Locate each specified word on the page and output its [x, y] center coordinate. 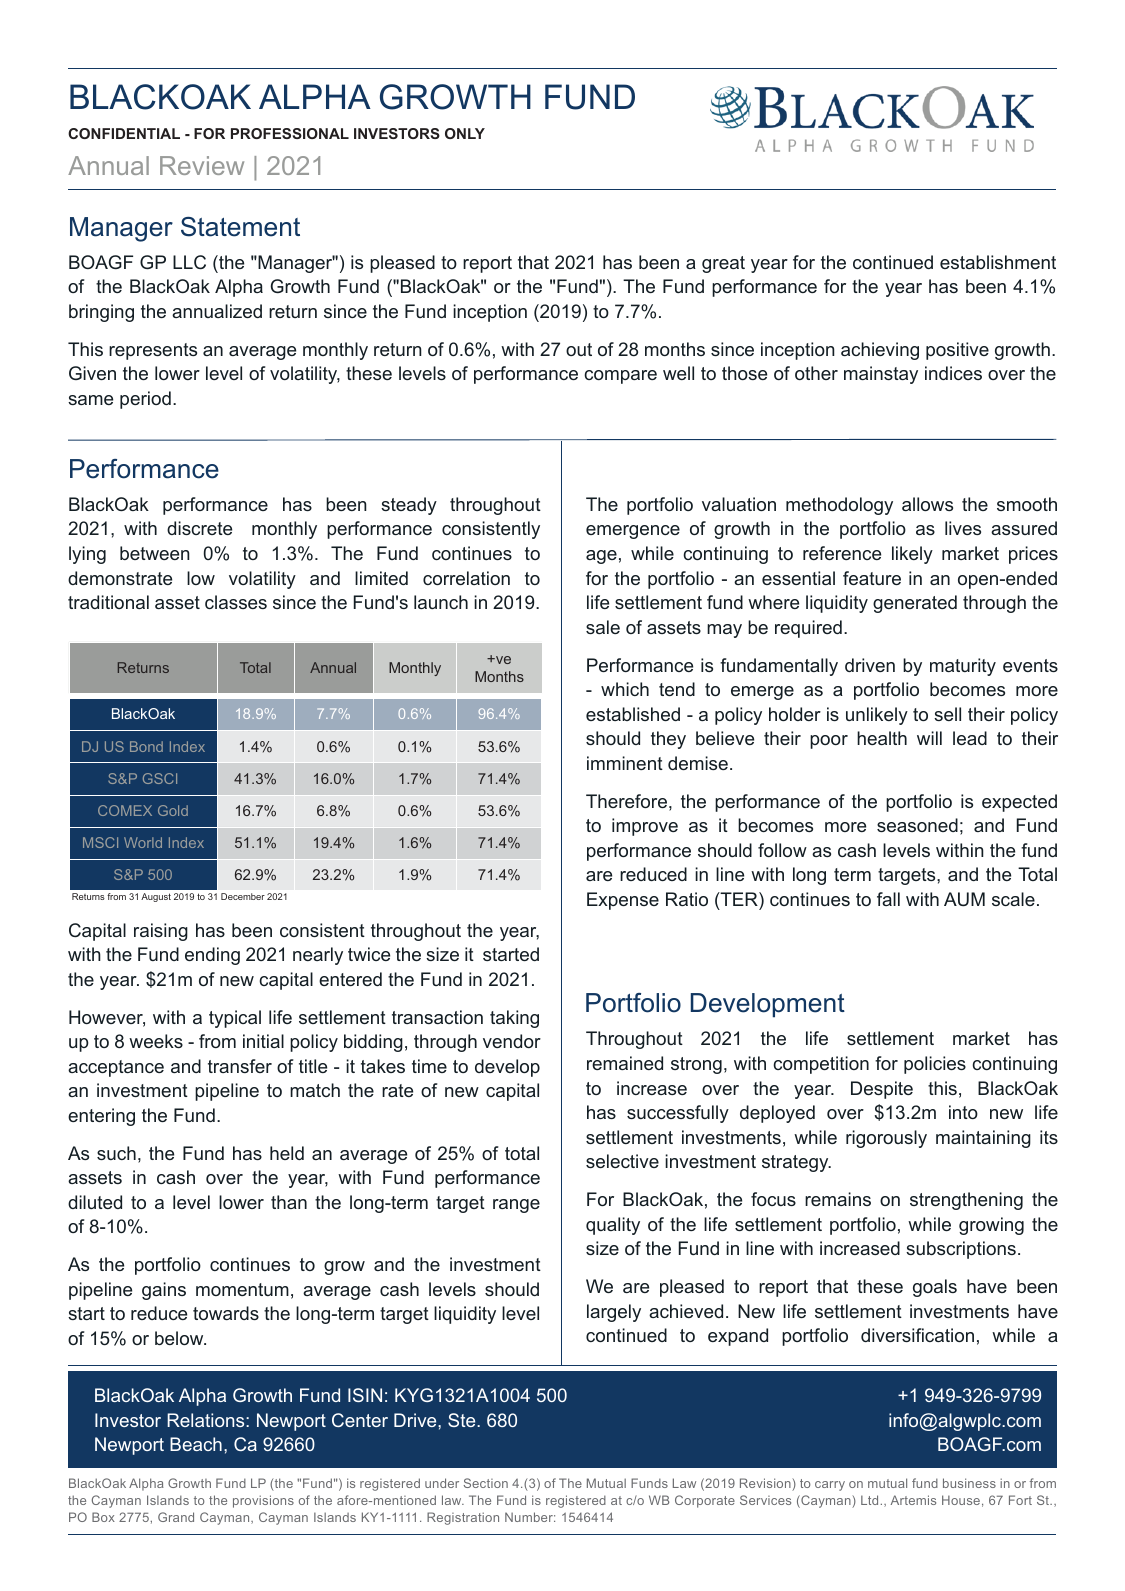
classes [236, 602]
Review [202, 165]
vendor [512, 1041]
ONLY [465, 133]
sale [603, 627]
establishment [998, 262]
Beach [196, 1444]
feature [872, 578]
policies [935, 1065]
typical [235, 1019]
